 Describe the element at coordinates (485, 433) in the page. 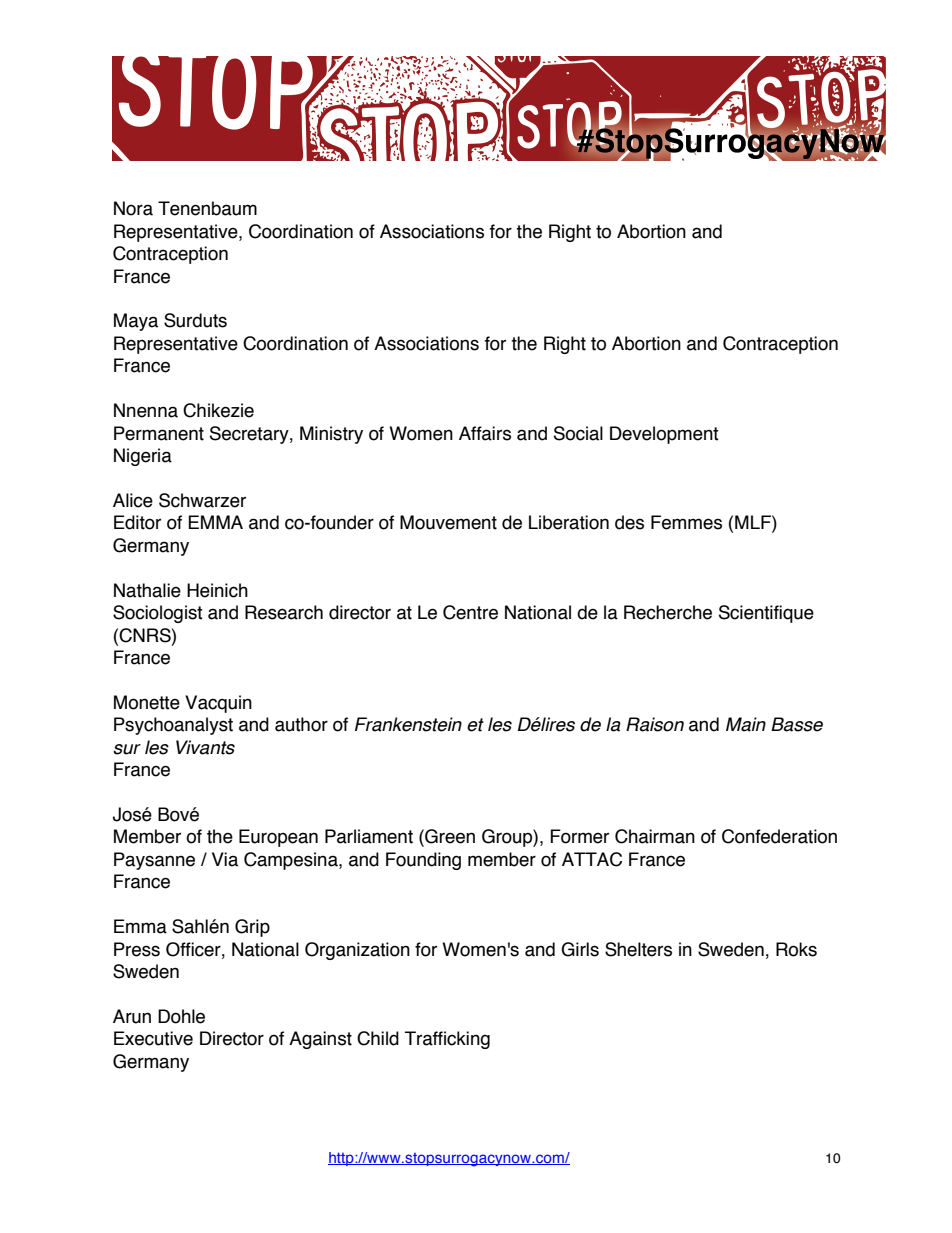

I see `Affairs` at that location.
